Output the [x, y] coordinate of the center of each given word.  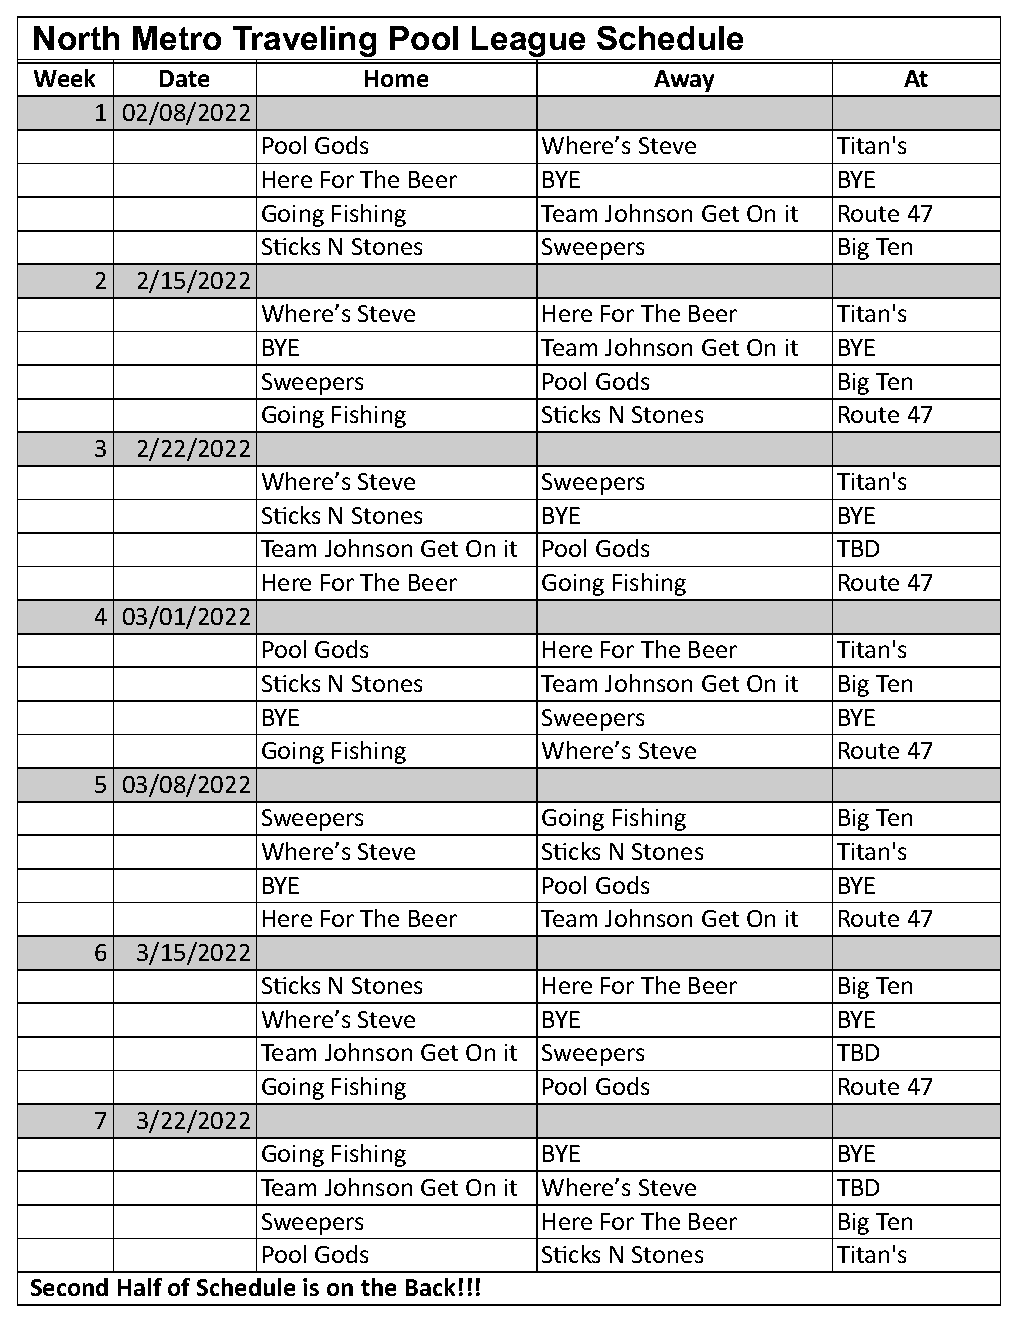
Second [69, 1287]
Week [64, 78]
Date [184, 78]
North [76, 38]
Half [140, 1287]
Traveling [304, 43]
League [529, 43]
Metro [177, 38]
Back [430, 1287]
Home [396, 78]
